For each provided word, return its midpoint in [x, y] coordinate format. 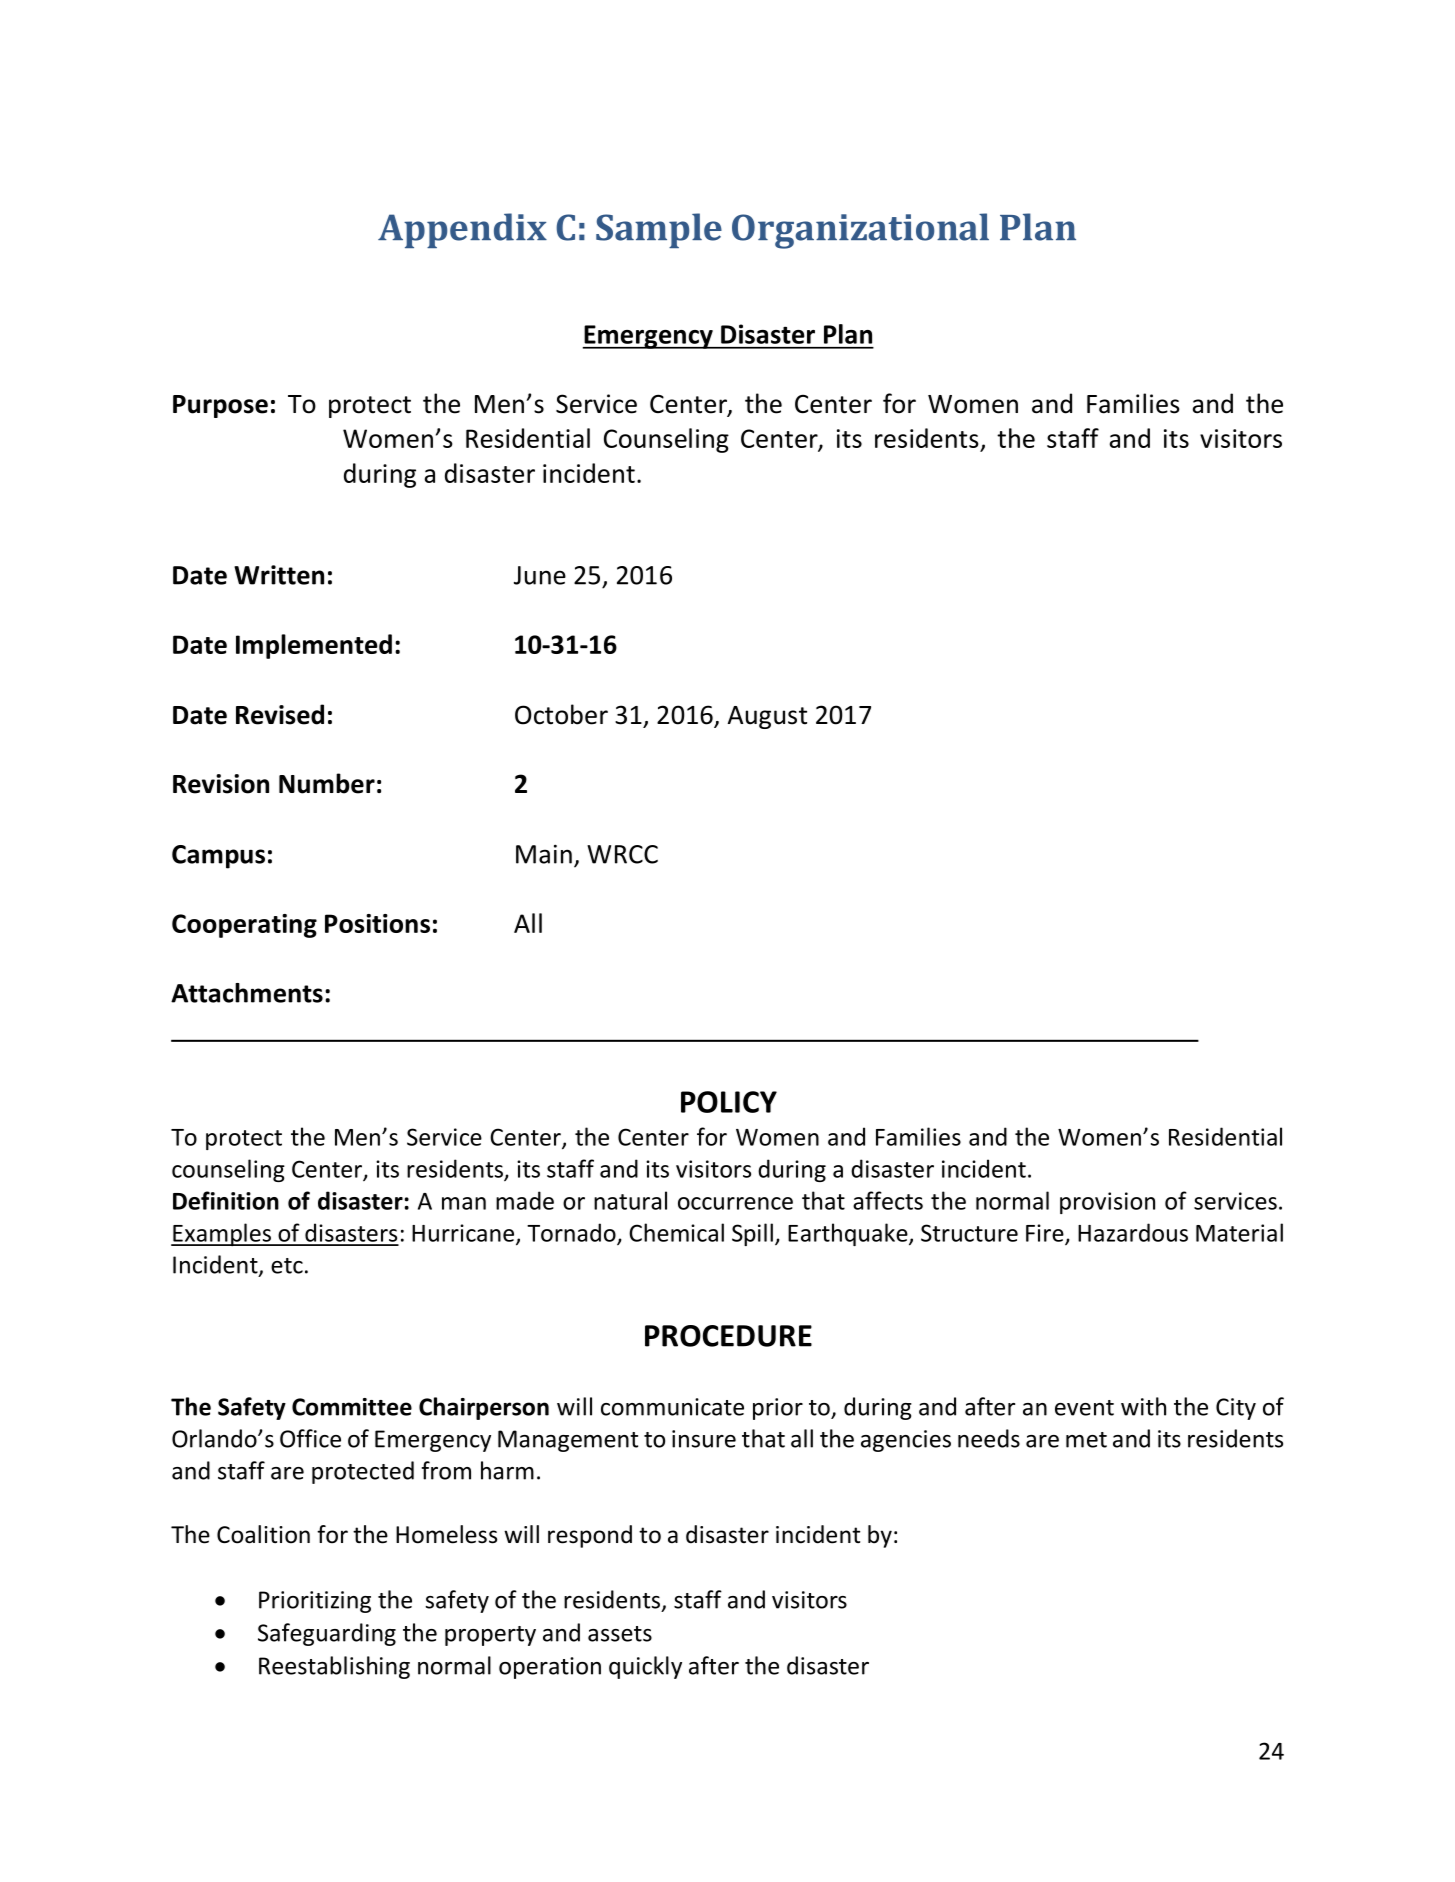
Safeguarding [327, 1634]
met [1086, 1440]
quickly [645, 1667]
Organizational [860, 231]
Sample [659, 230]
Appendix [462, 230]
